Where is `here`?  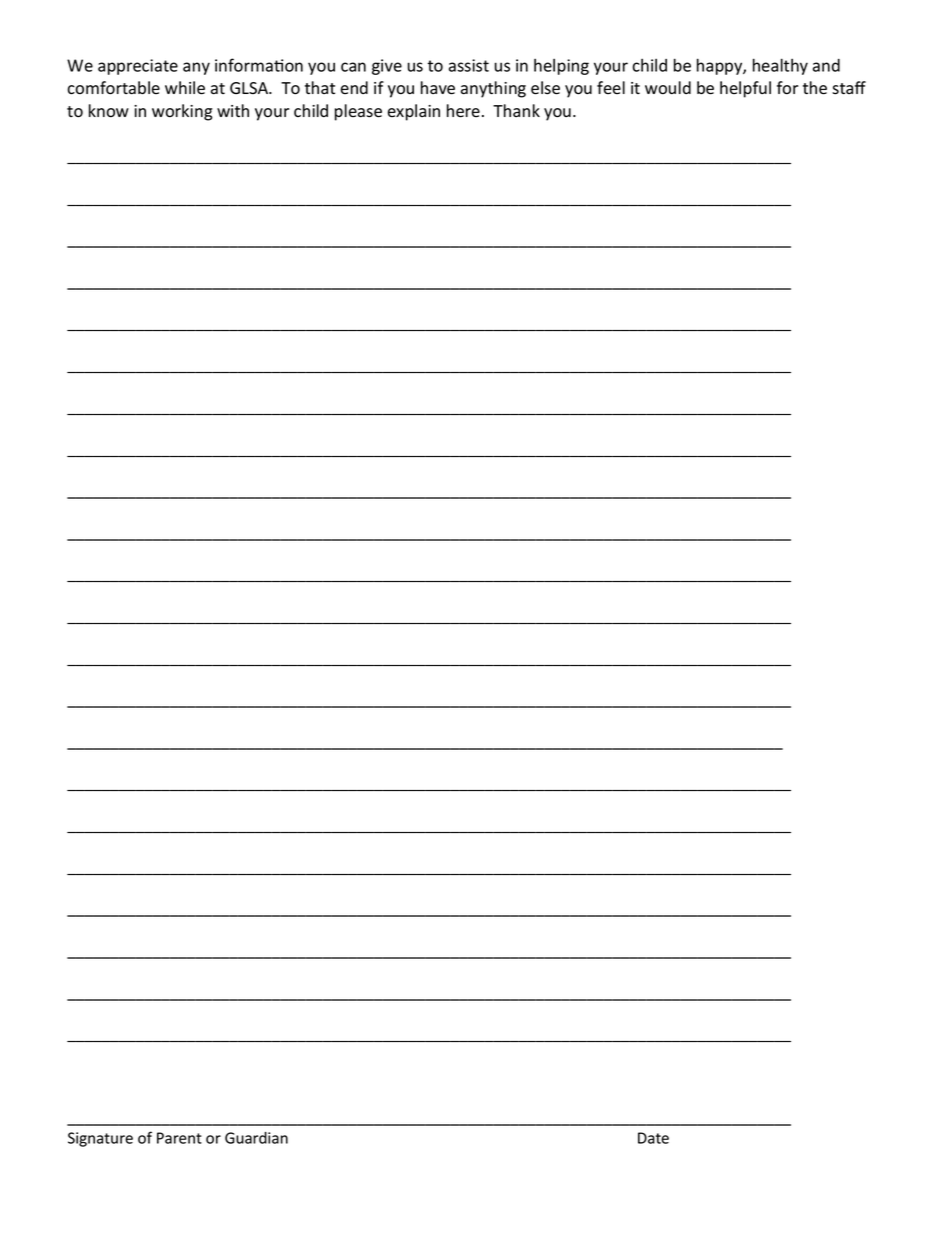
here is located at coordinates (463, 111).
